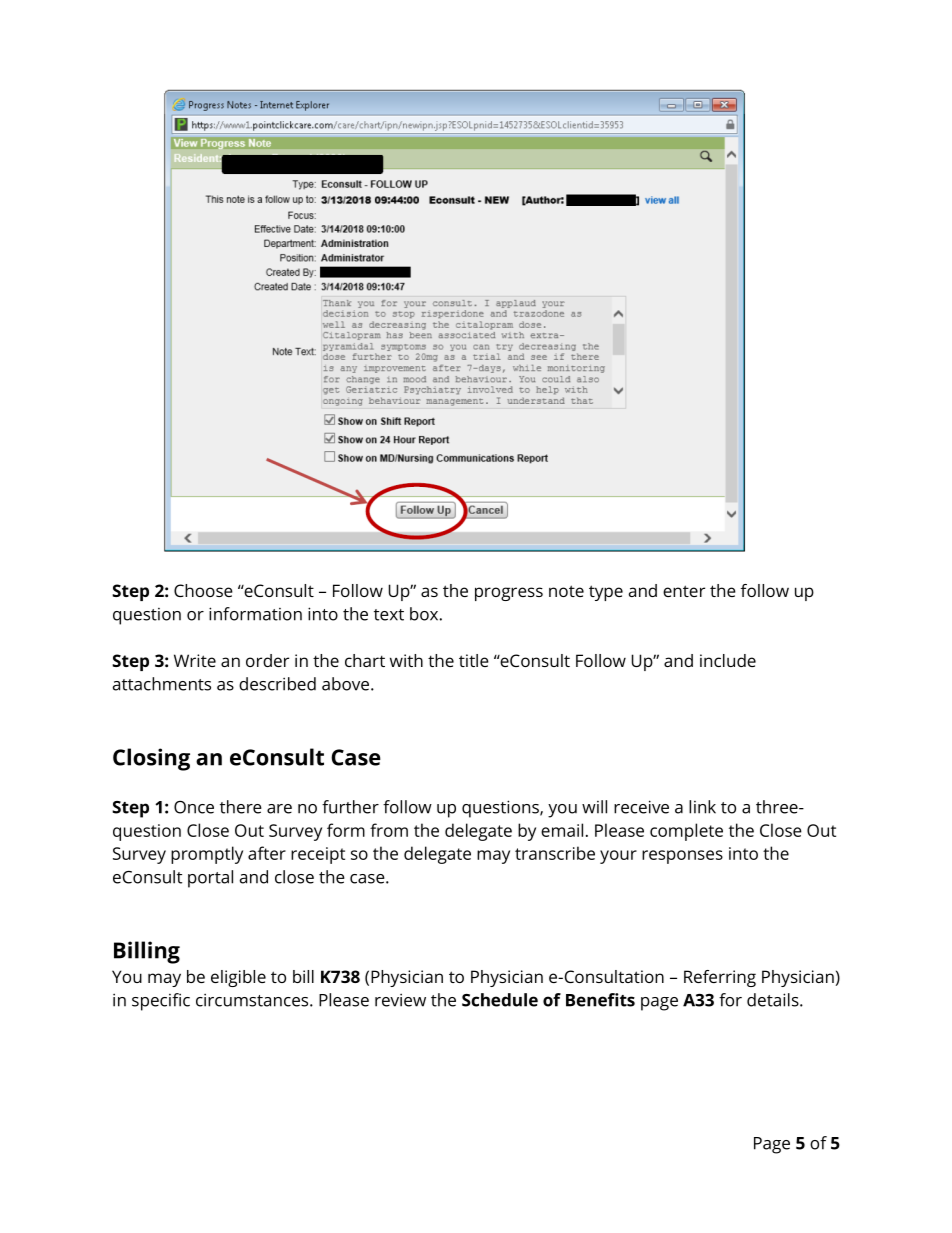 The height and width of the screenshot is (1233, 952). Describe the element at coordinates (238, 978) in the screenshot. I see `eligible` at that location.
